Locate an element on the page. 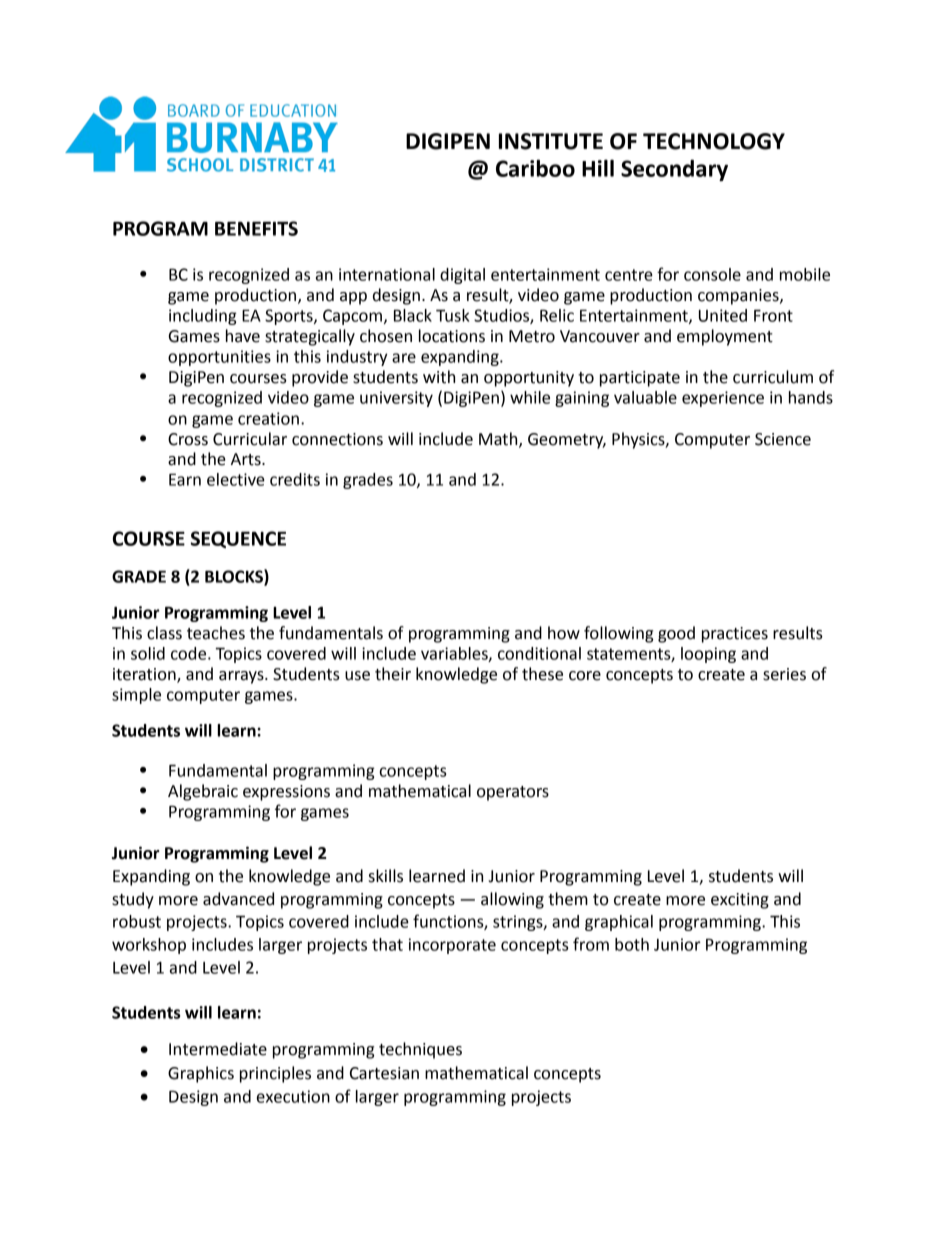  TECHNOLOGY is located at coordinates (714, 141).
